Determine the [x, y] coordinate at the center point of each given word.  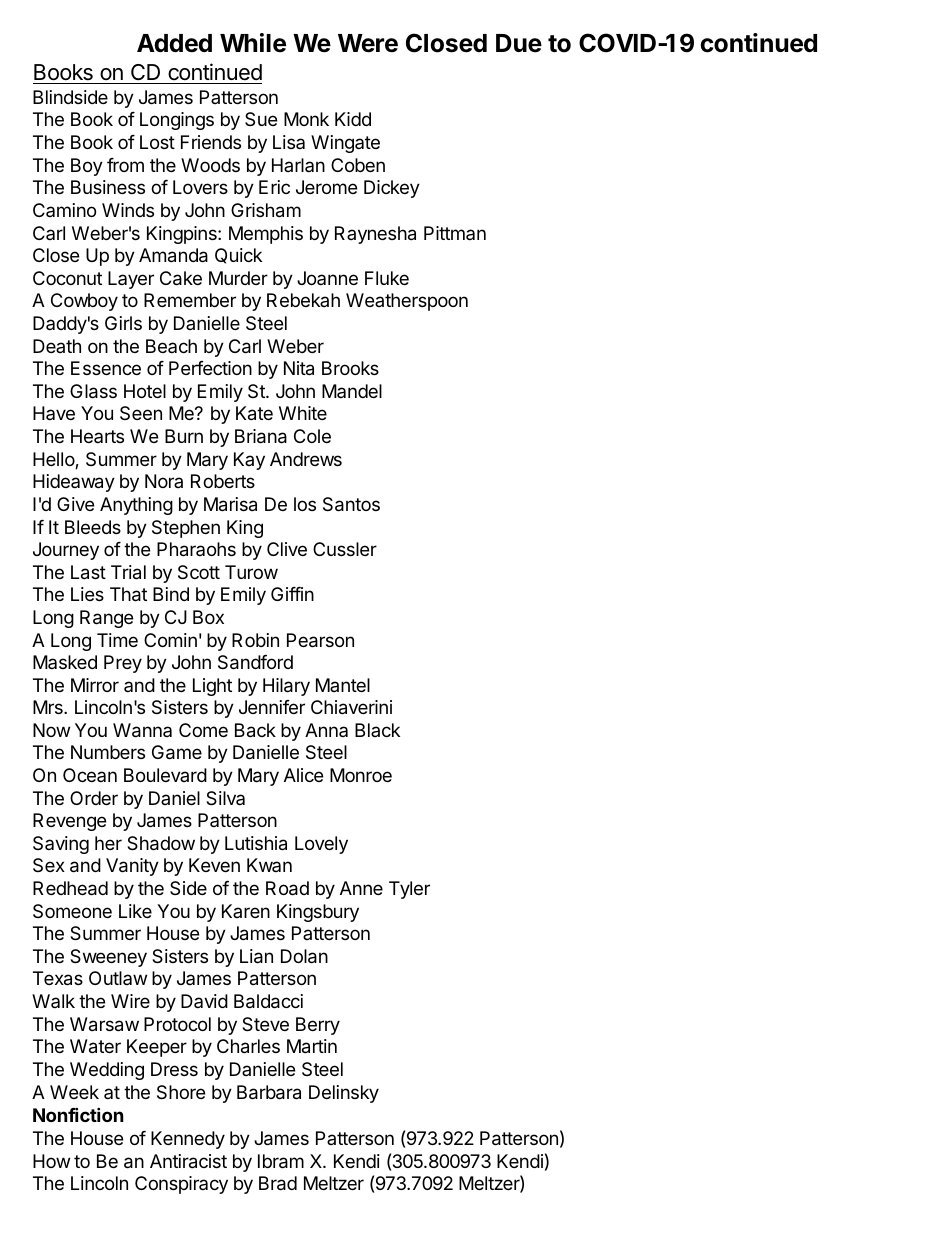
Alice [303, 775]
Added [174, 43]
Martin [312, 1046]
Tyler [409, 890]
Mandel [352, 391]
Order [94, 798]
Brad [278, 1183]
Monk [306, 119]
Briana [261, 436]
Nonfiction [78, 1114]
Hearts [97, 436]
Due [519, 43]
